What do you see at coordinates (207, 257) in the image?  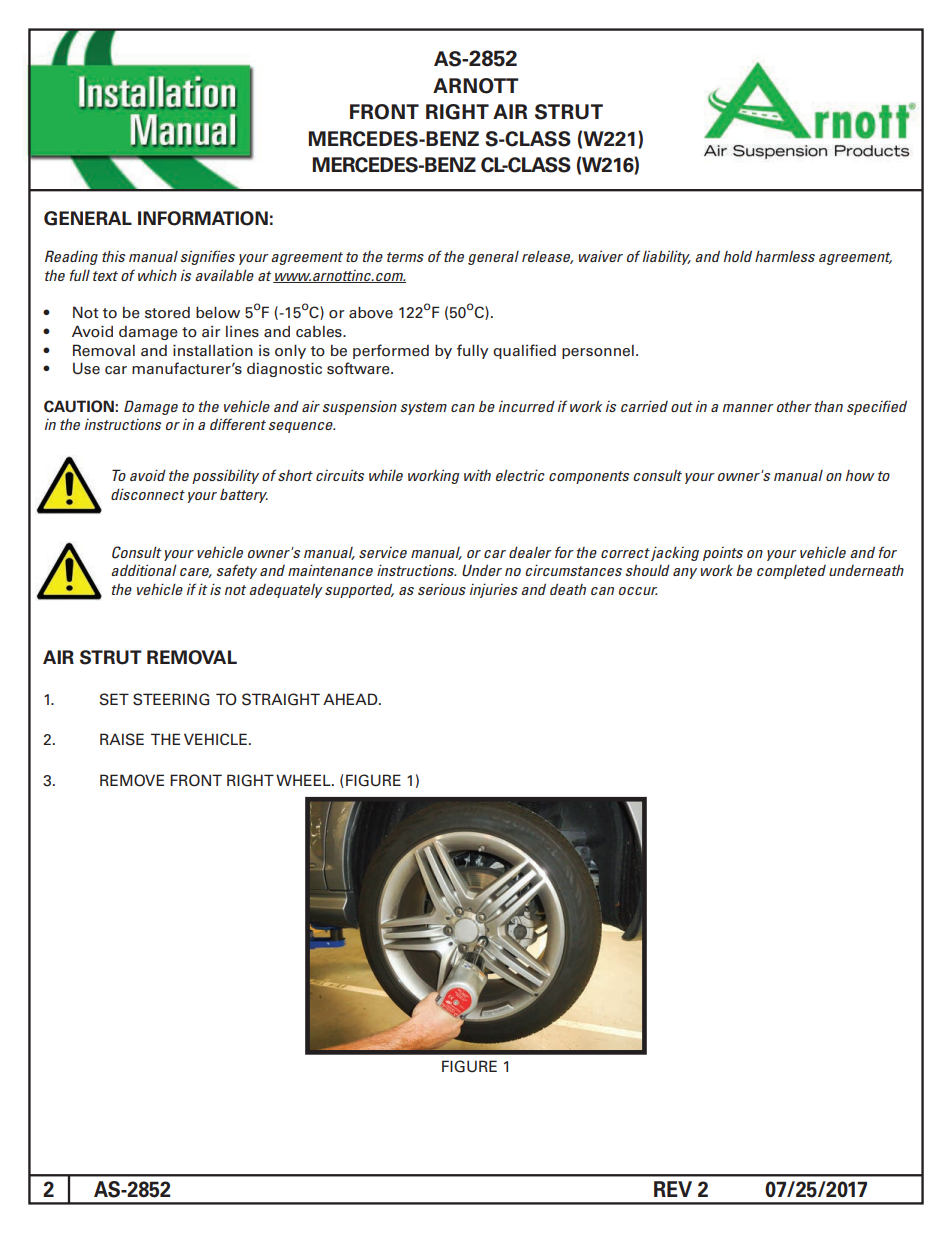 I see `signifies` at bounding box center [207, 257].
